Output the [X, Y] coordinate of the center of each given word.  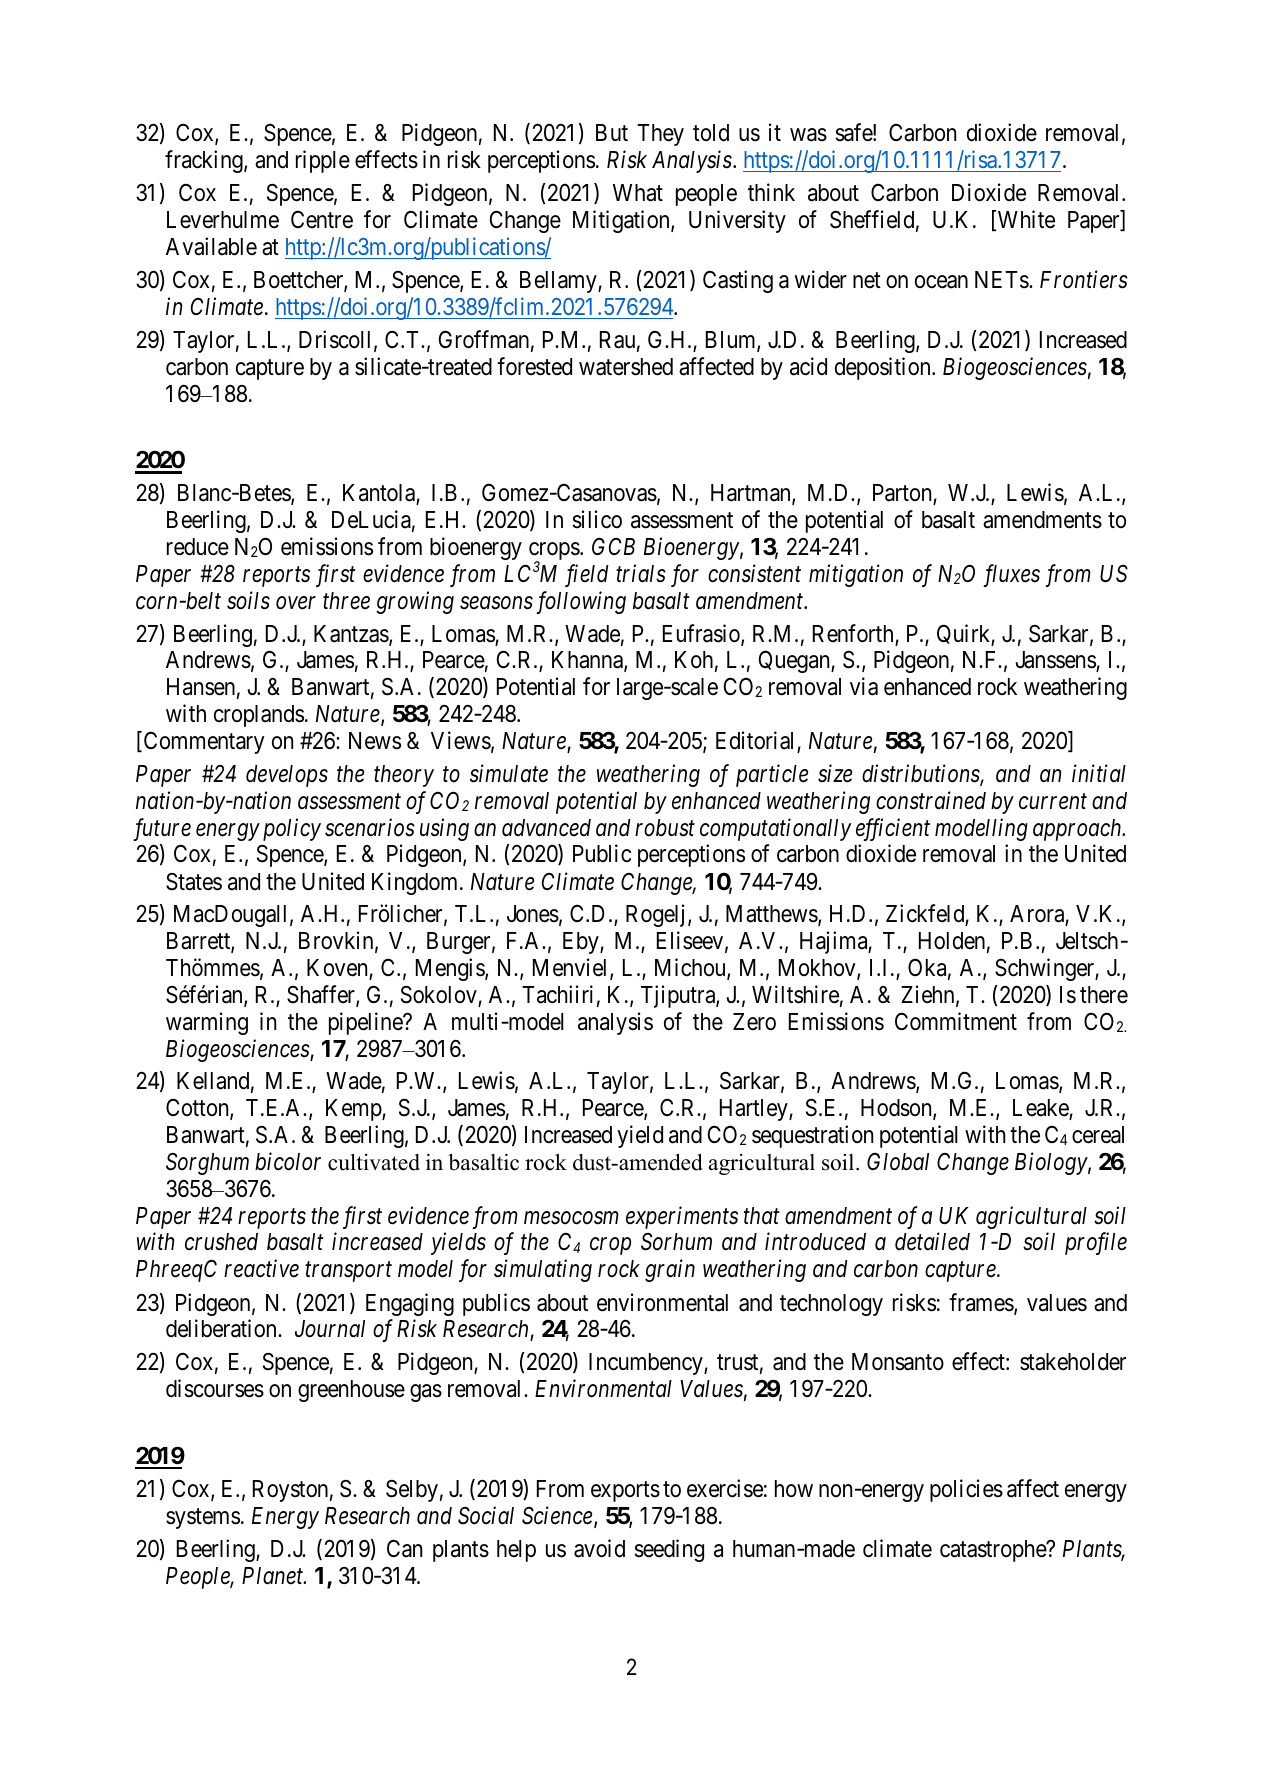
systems [203, 1518]
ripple [323, 161]
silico [597, 519]
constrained [931, 800]
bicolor [288, 1161]
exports [625, 1491]
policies [966, 1490]
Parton [903, 494]
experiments [682, 1217]
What [638, 193]
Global [898, 1162]
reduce [198, 547]
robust [665, 828]
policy [292, 829]
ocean [941, 282]
